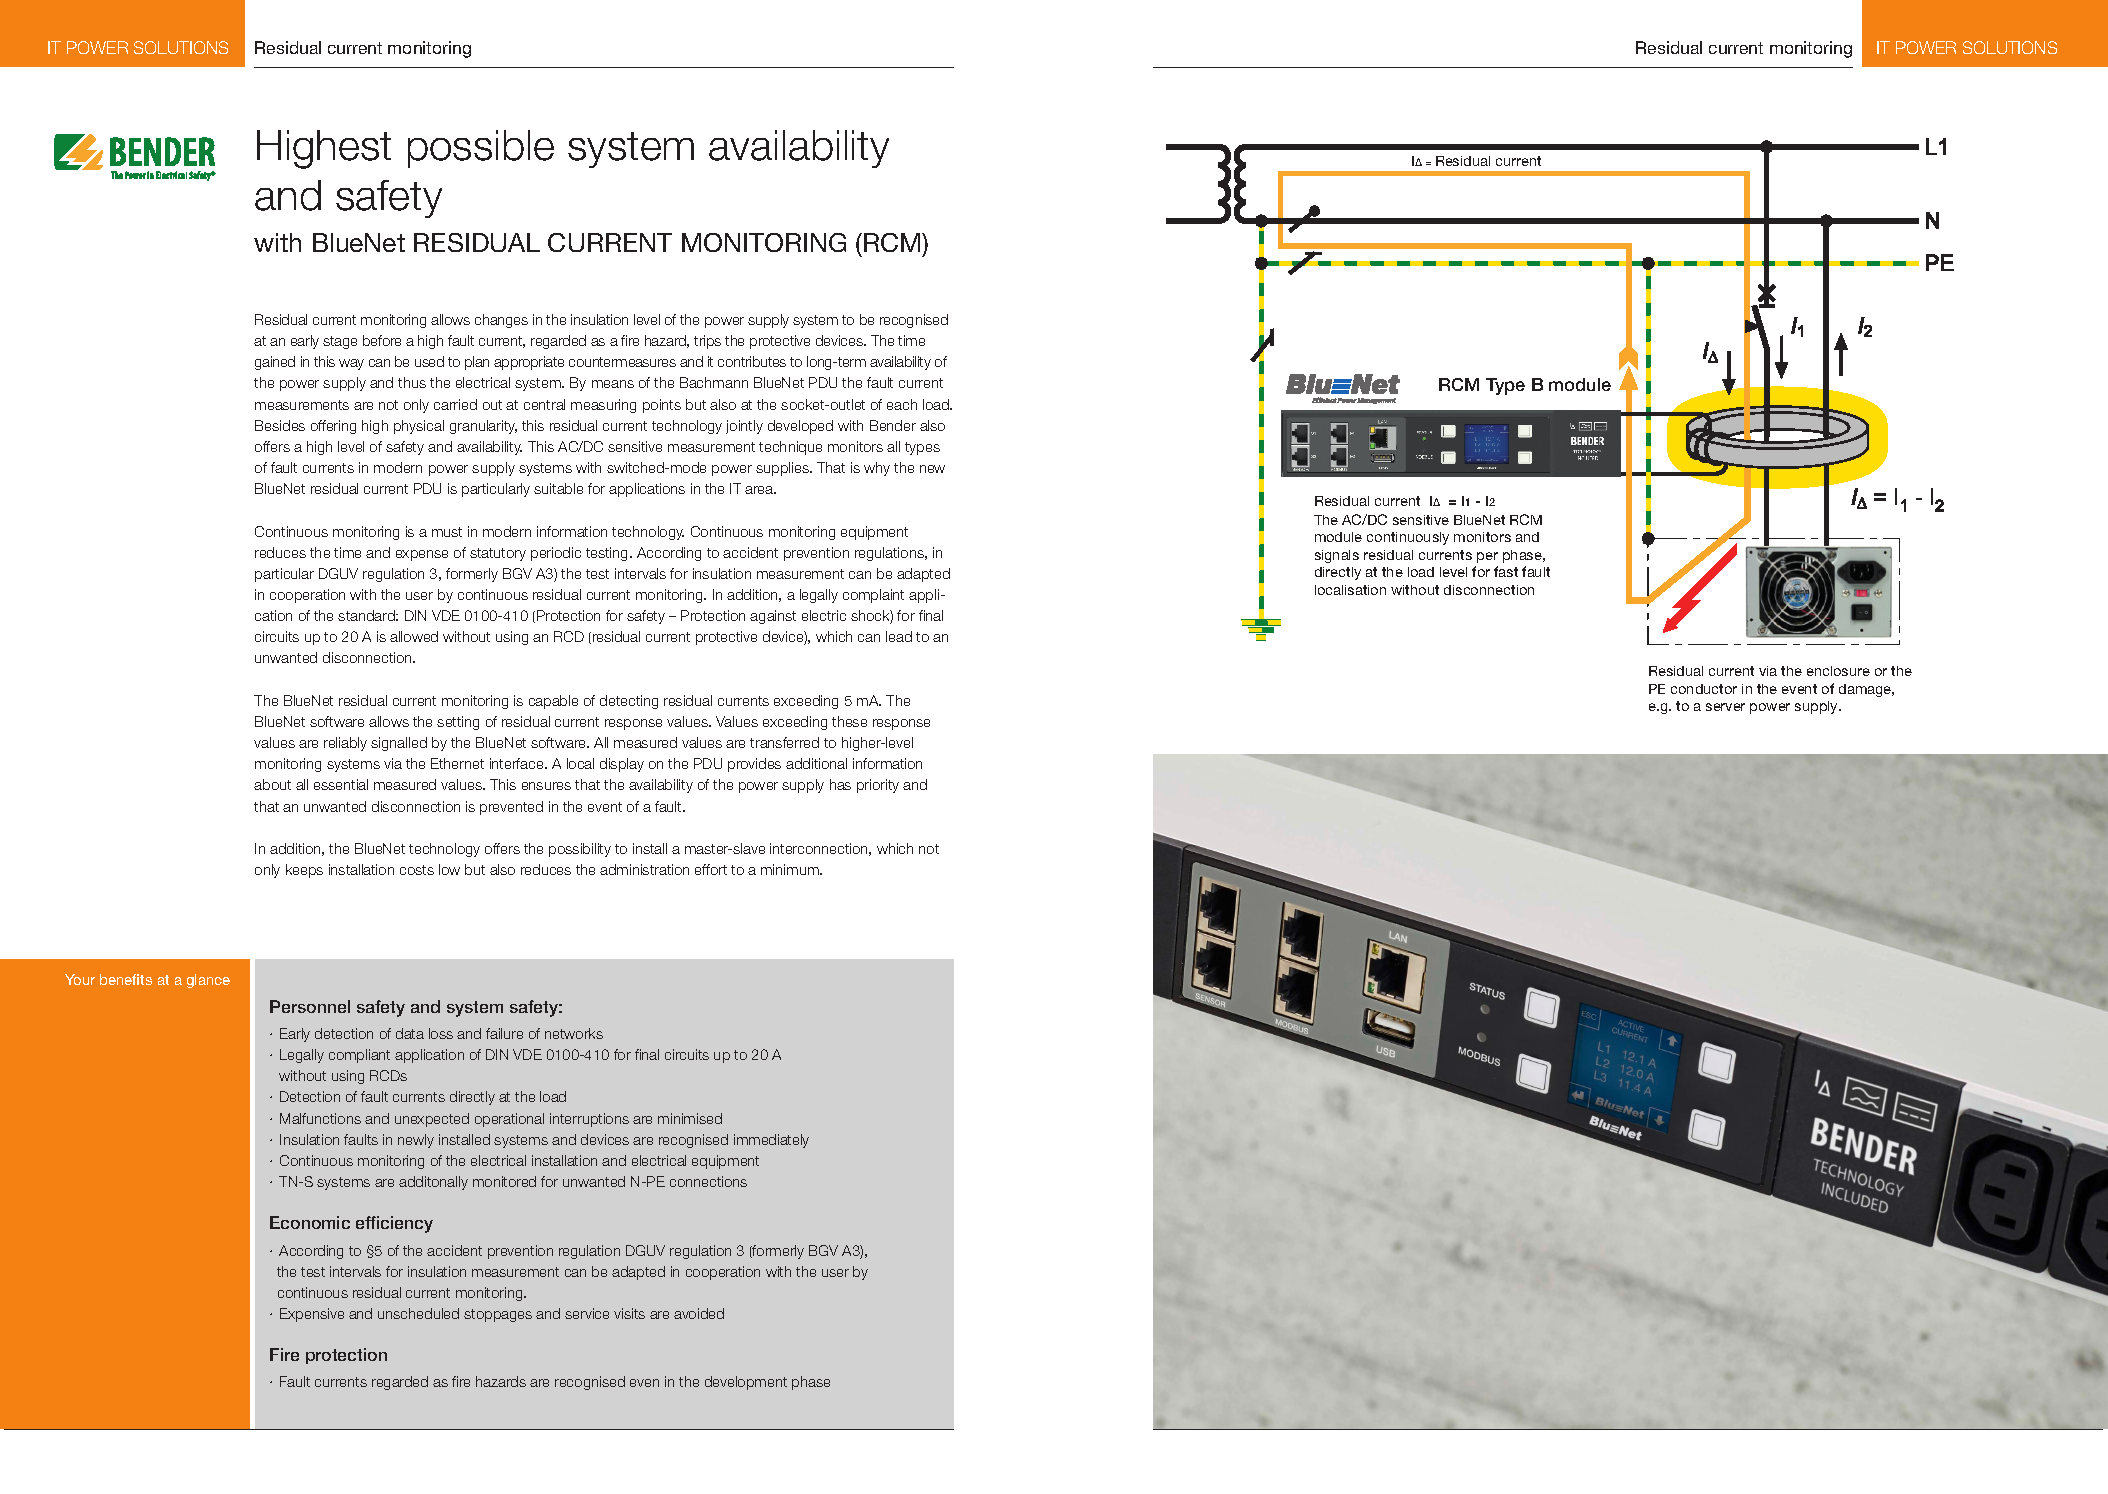 The height and width of the screenshot is (1494, 2108). I want to click on each, so click(902, 404).
